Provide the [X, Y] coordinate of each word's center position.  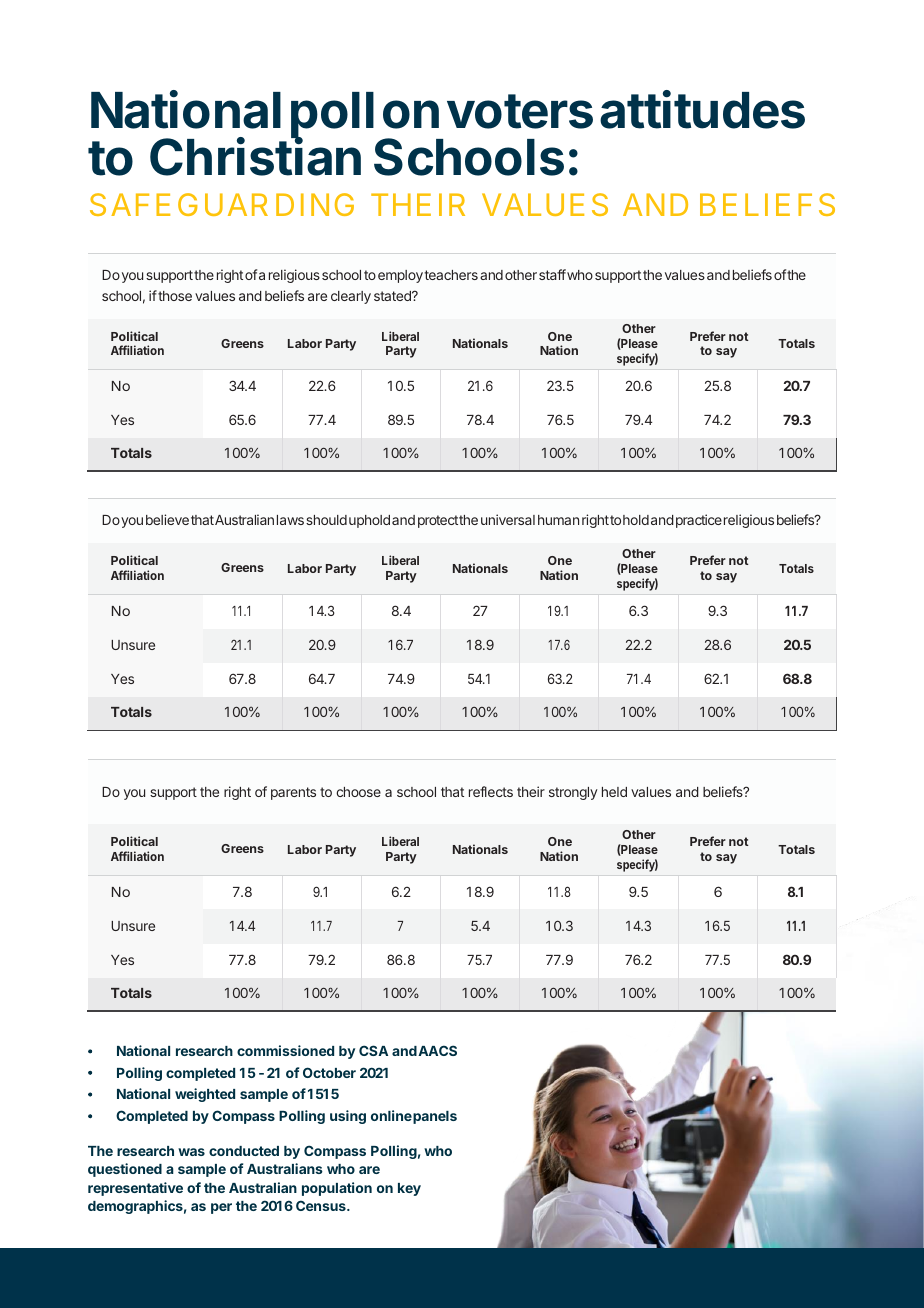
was [191, 1152]
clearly [351, 297]
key [409, 1189]
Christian [255, 156]
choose [358, 792]
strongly [573, 793]
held [614, 792]
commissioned [285, 1050]
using [348, 1117]
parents [293, 793]
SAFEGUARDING [222, 204]
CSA [373, 1050]
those [175, 296]
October [329, 1072]
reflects [491, 791]
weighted [205, 1095]
